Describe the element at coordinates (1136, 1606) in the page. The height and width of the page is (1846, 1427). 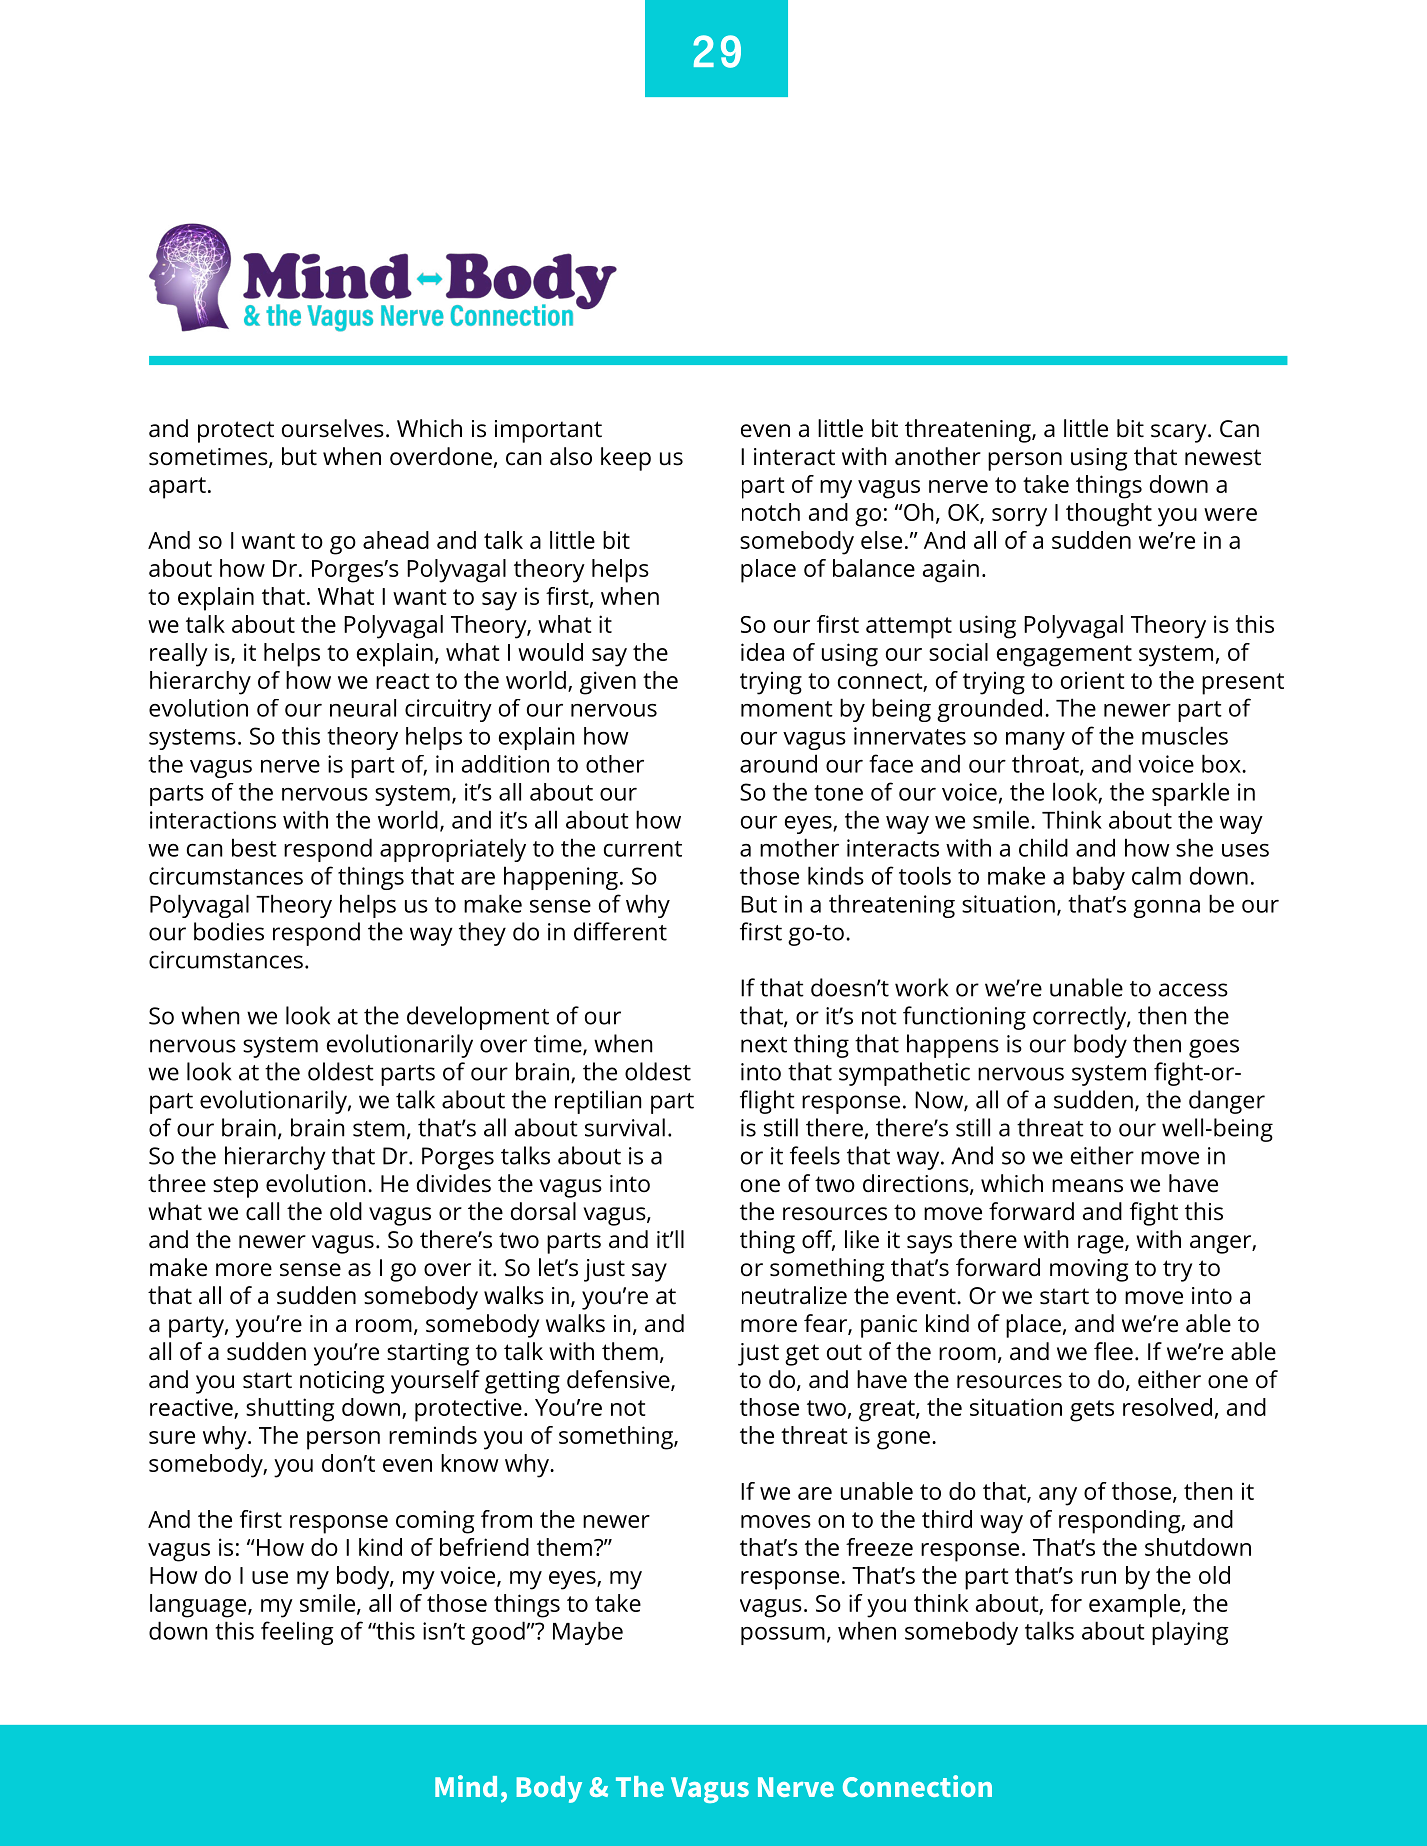
I see `example` at that location.
